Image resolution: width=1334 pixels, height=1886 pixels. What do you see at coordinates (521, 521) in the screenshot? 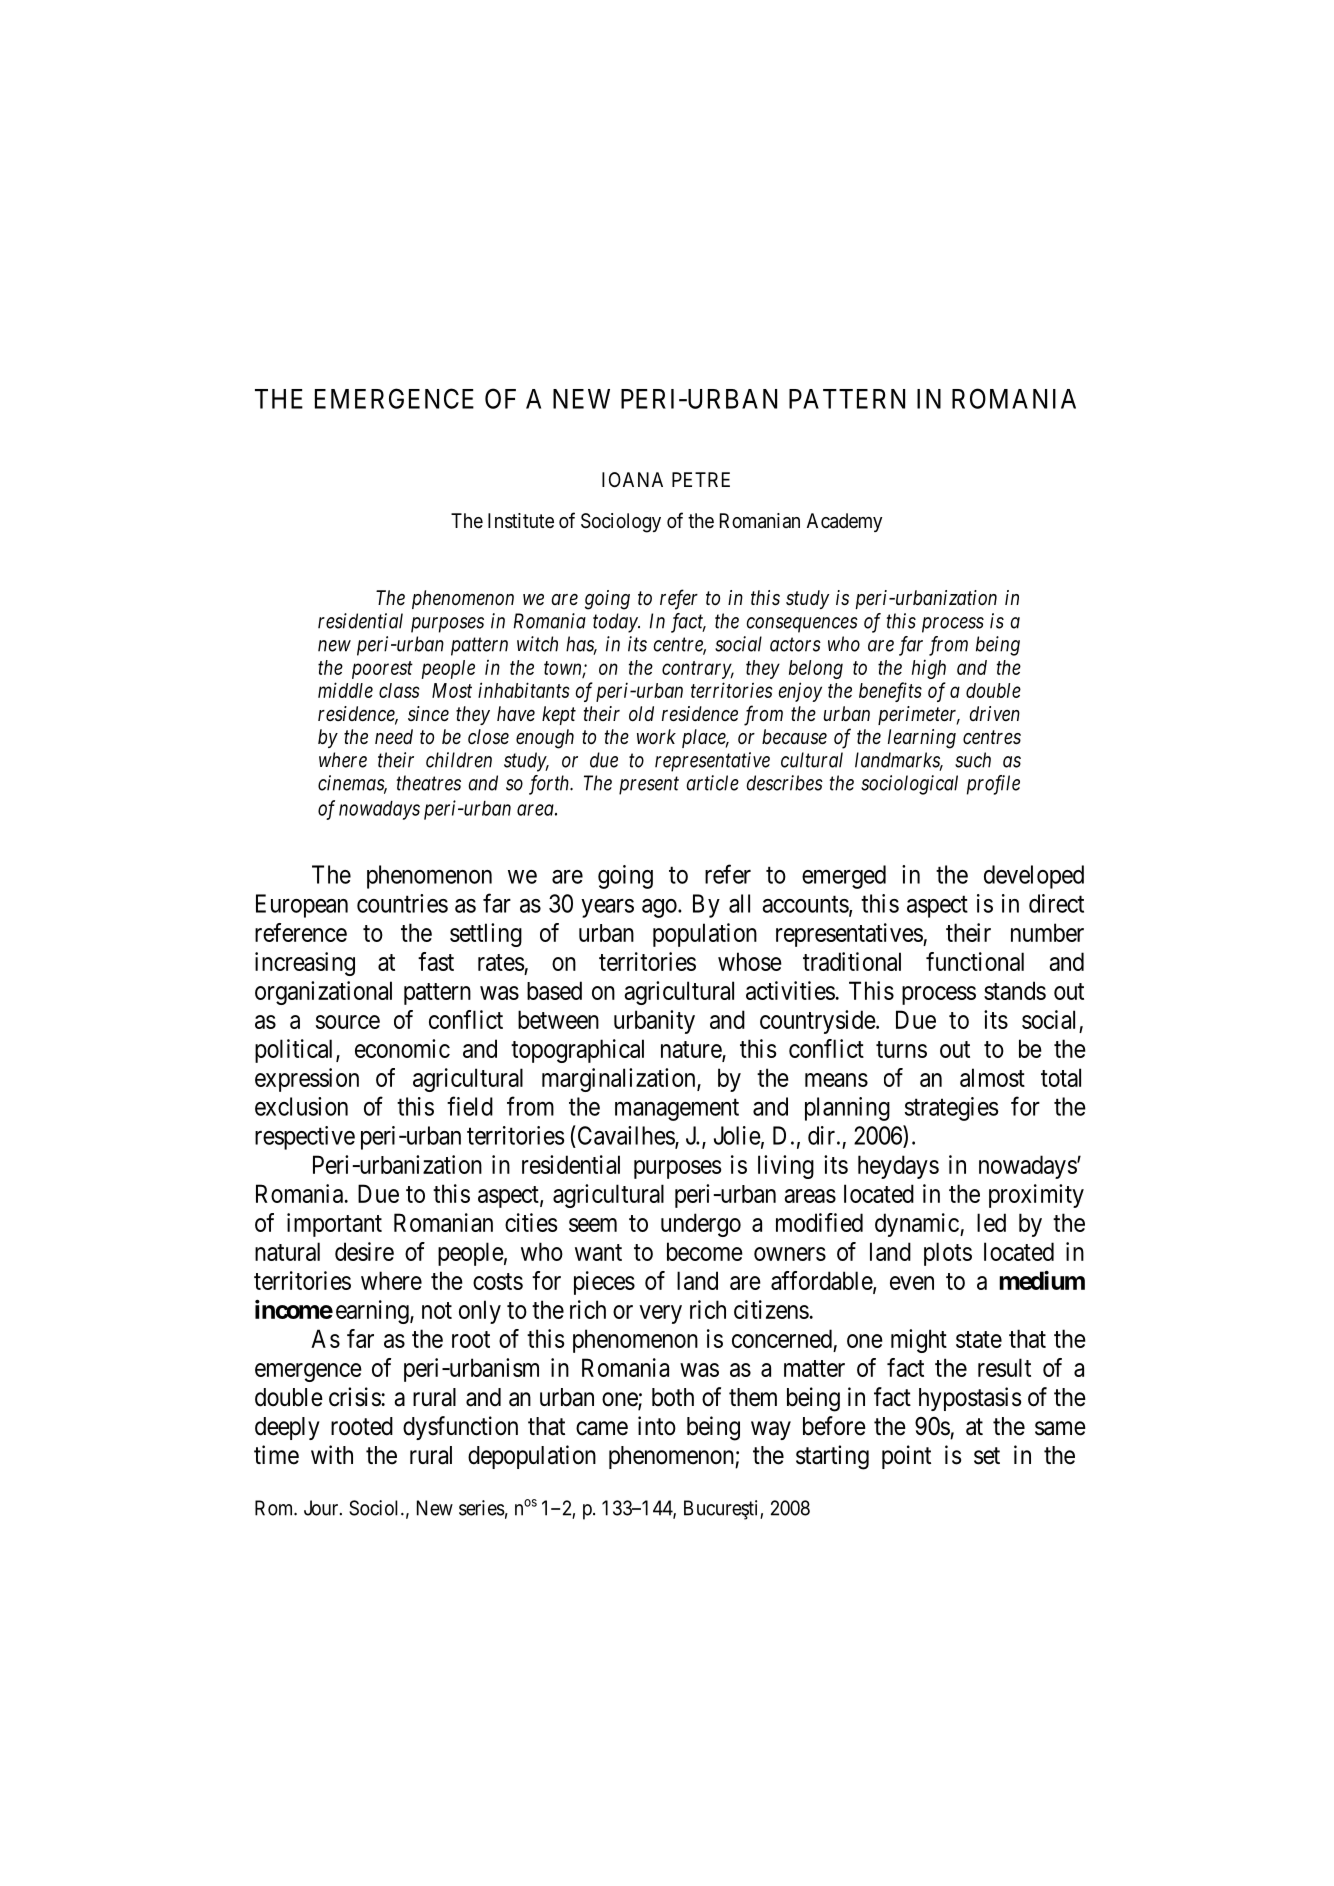
I see `Institute` at bounding box center [521, 521].
